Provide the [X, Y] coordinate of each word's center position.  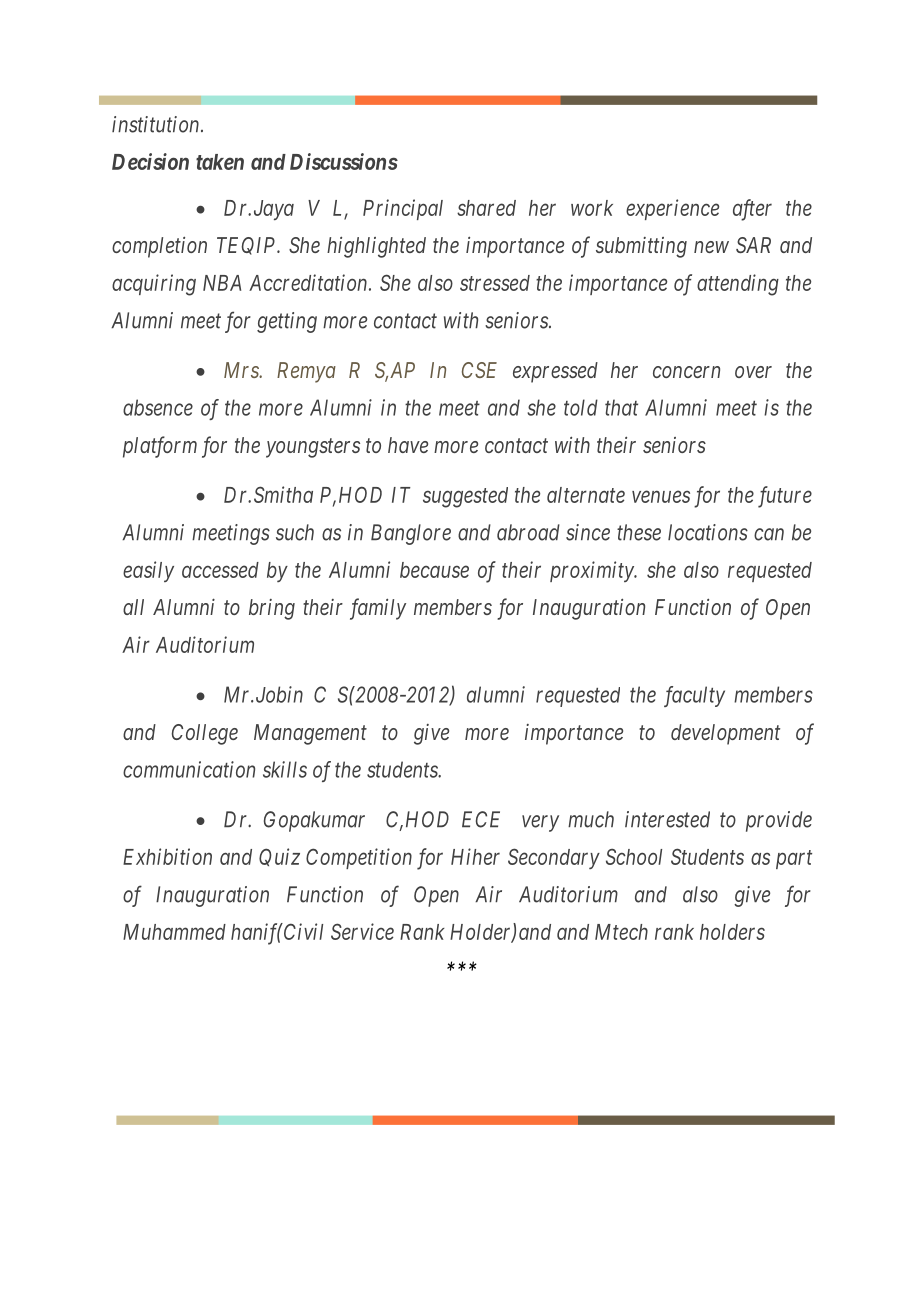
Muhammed [174, 932]
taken [220, 162]
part [794, 859]
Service [362, 931]
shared [486, 208]
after [752, 210]
